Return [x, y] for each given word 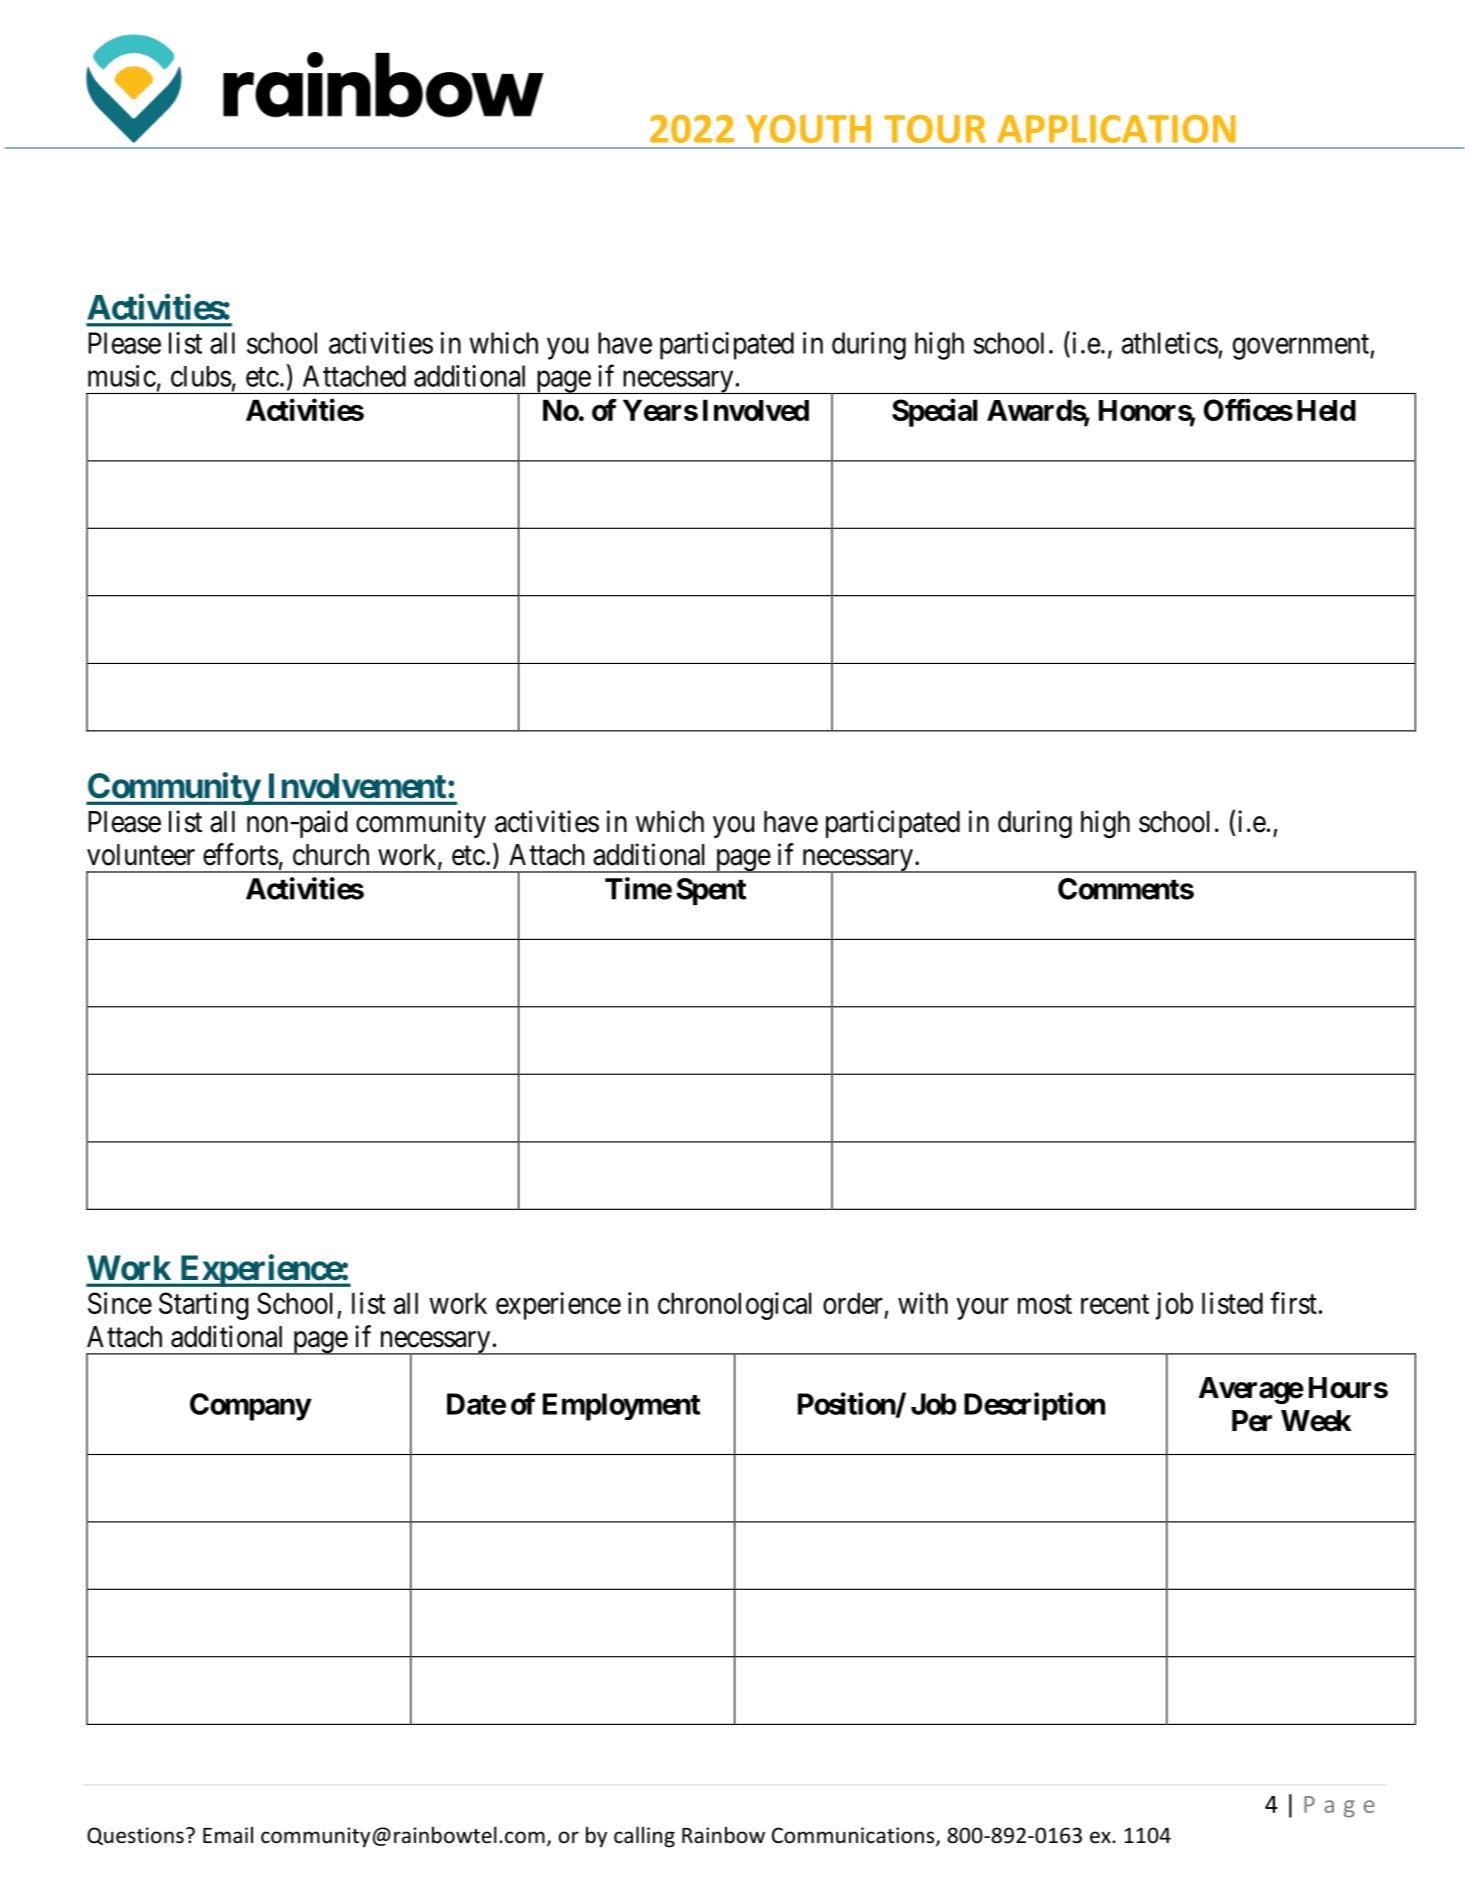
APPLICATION [1116, 129]
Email [228, 1834]
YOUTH [808, 129]
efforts [240, 854]
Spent [711, 891]
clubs [201, 376]
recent [1115, 1304]
